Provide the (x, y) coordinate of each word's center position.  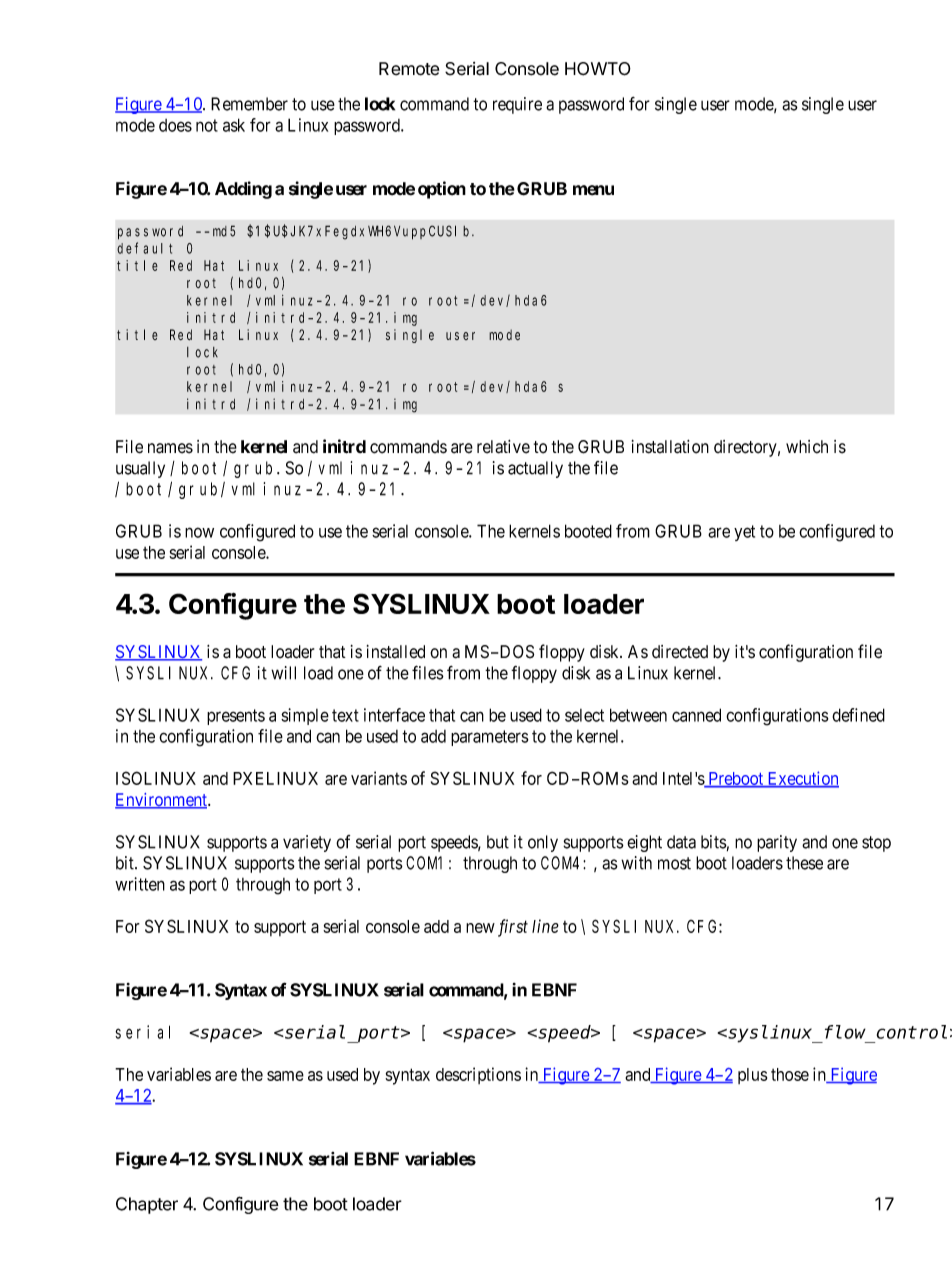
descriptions (478, 1075)
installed (396, 652)
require (517, 105)
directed (680, 652)
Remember (249, 104)
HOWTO (598, 69)
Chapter (147, 1205)
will (283, 673)
